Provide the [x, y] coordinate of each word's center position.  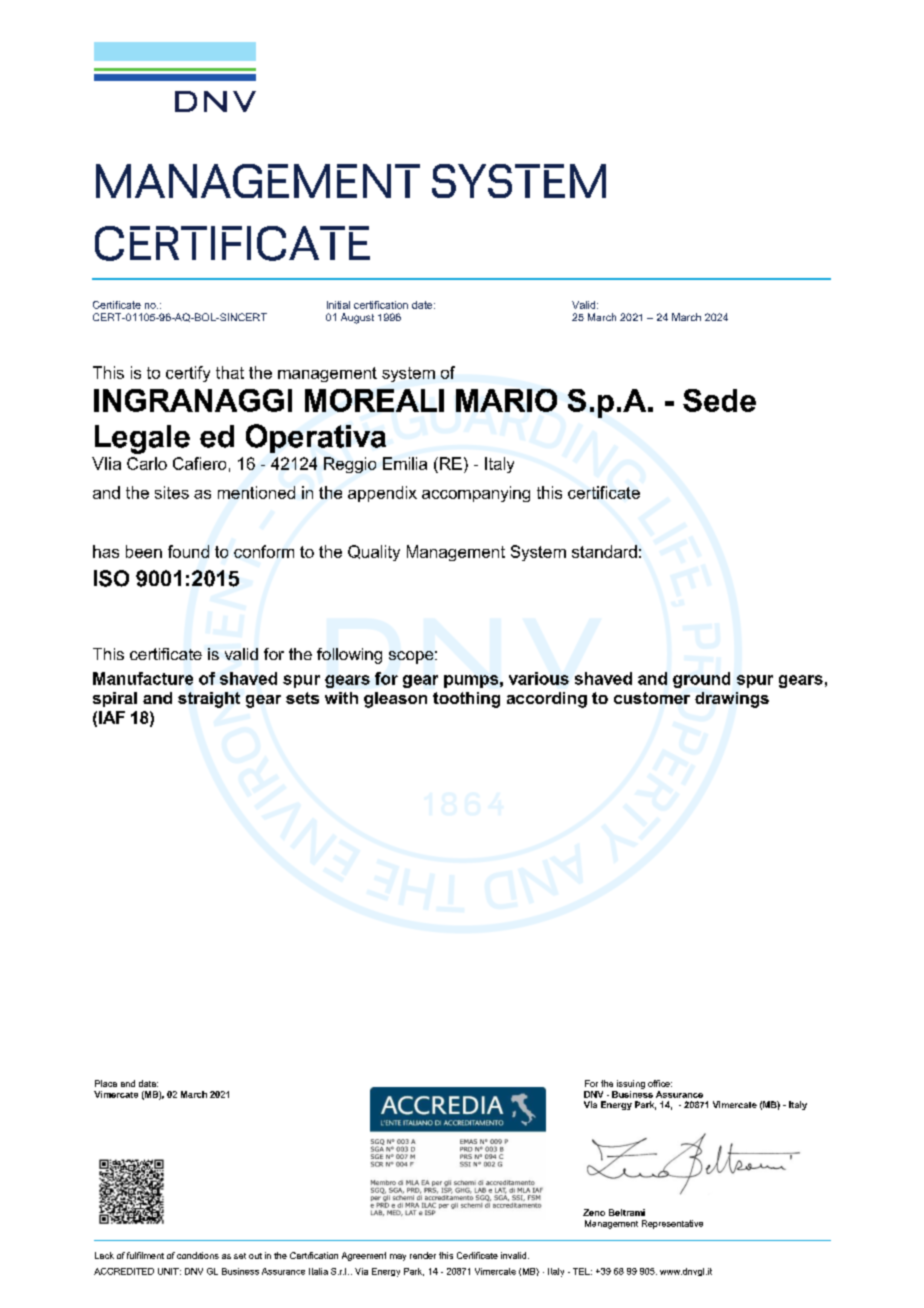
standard [604, 551]
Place [106, 1083]
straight [209, 700]
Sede [719, 400]
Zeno [594, 1212]
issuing [631, 1084]
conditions [198, 1255]
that [230, 372]
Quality [374, 553]
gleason [395, 700]
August [357, 318]
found [188, 551]
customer [652, 698]
